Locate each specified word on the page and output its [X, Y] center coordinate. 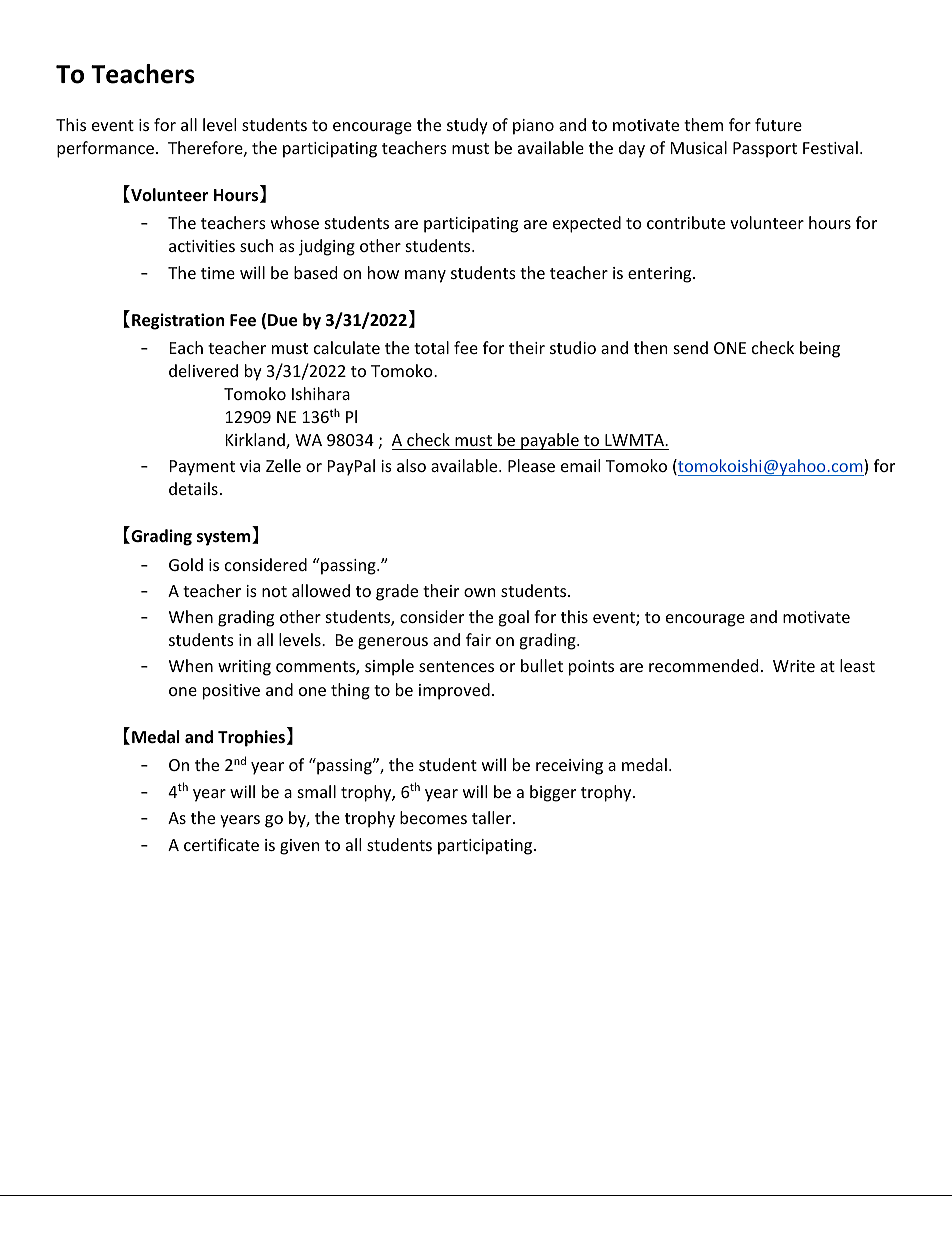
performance [105, 149]
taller [493, 817]
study [467, 126]
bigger [553, 793]
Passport [765, 150]
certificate [221, 844]
